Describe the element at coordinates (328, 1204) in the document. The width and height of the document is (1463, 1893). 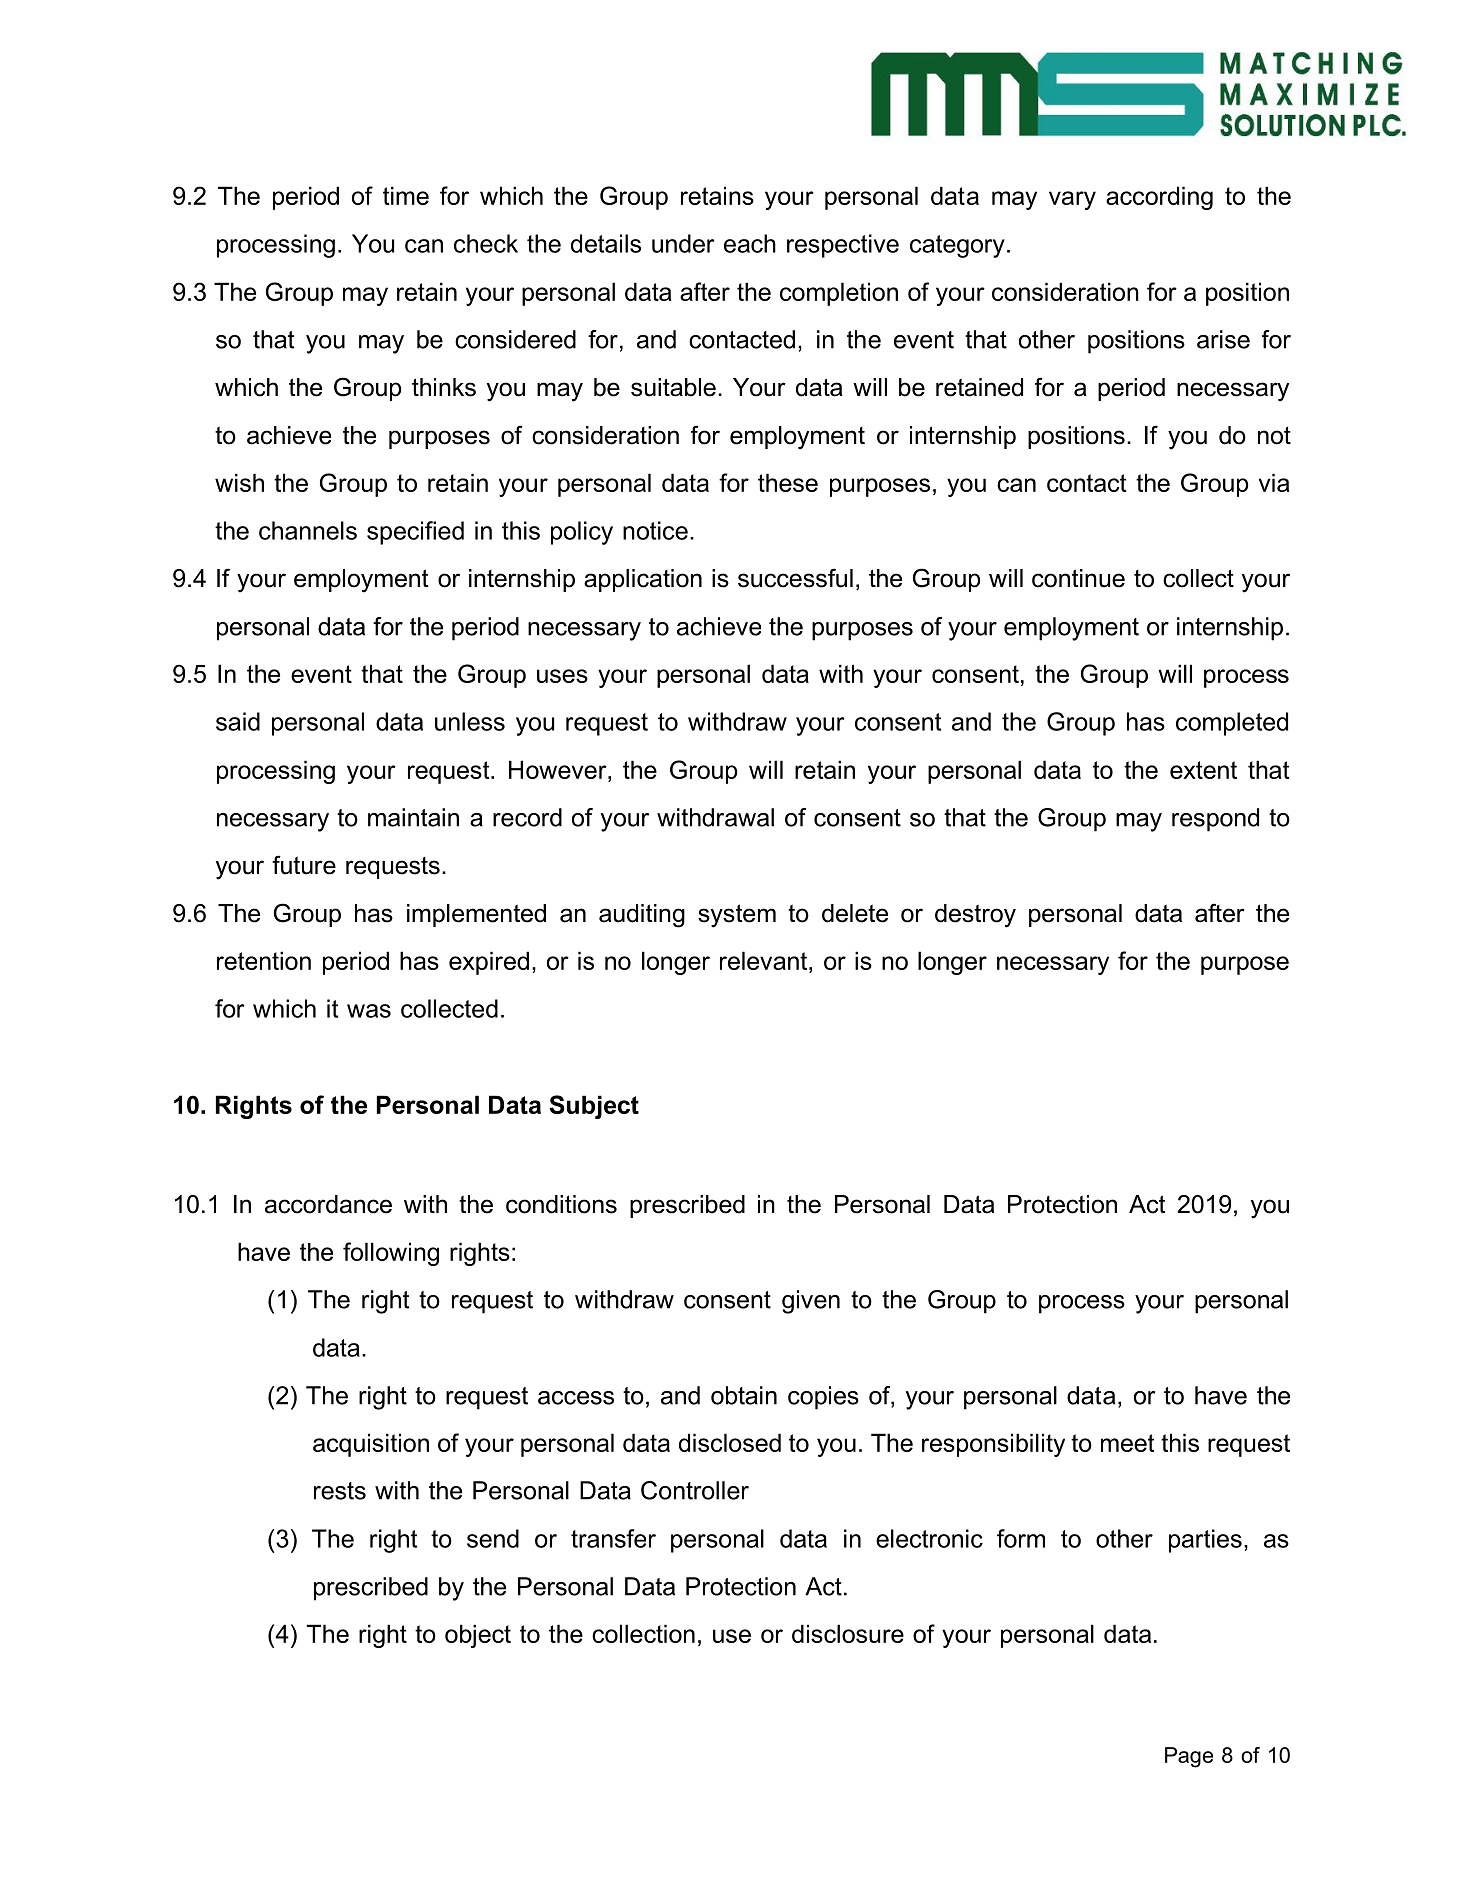
I see `accordance` at that location.
